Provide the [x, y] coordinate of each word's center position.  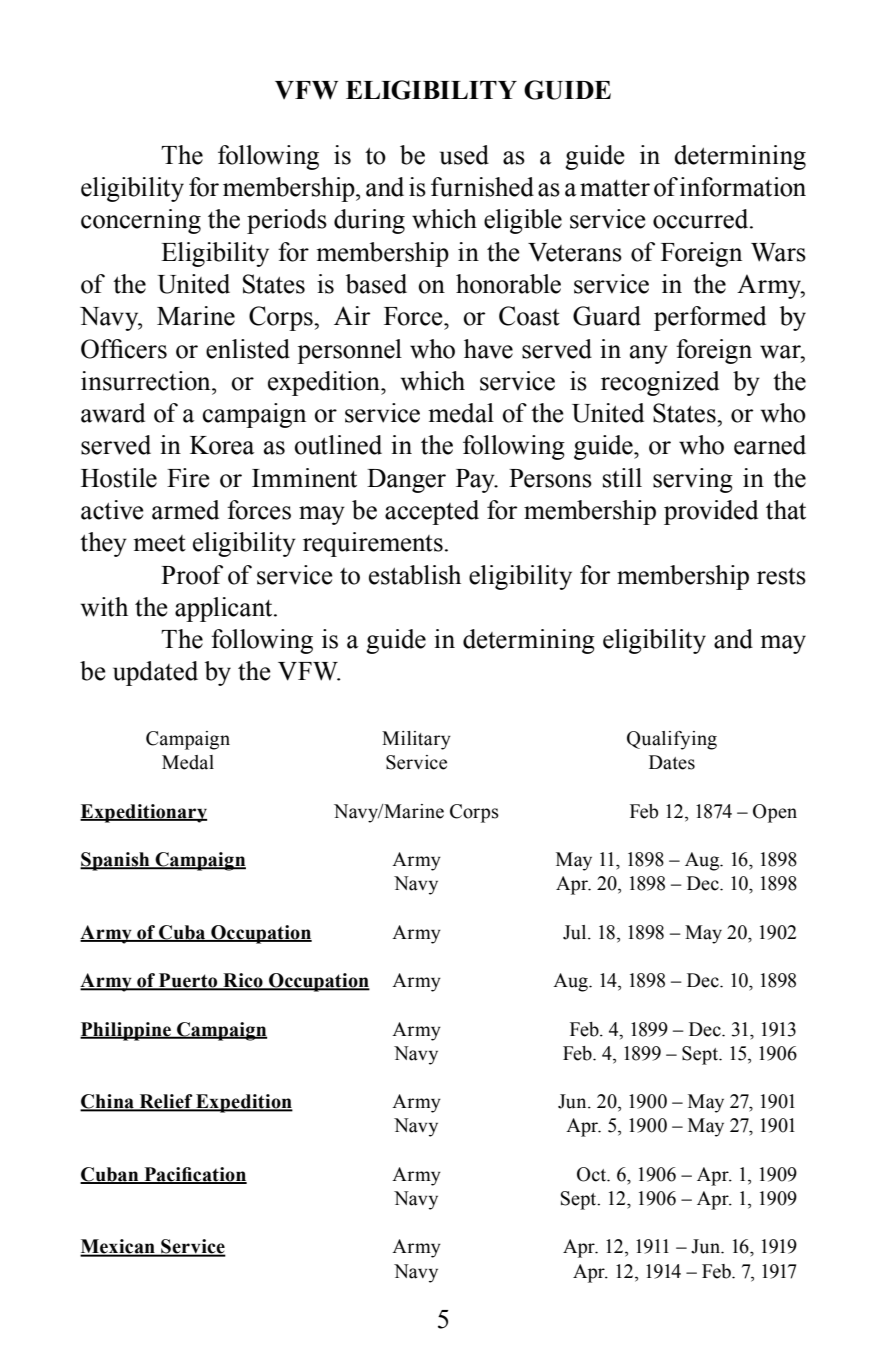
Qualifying [672, 740]
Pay [476, 481]
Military [416, 740]
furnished [482, 187]
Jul [576, 932]
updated [155, 673]
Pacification [194, 1175]
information [743, 187]
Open [775, 813]
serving [693, 480]
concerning [141, 221]
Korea [222, 445]
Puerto [188, 981]
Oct [593, 1174]
